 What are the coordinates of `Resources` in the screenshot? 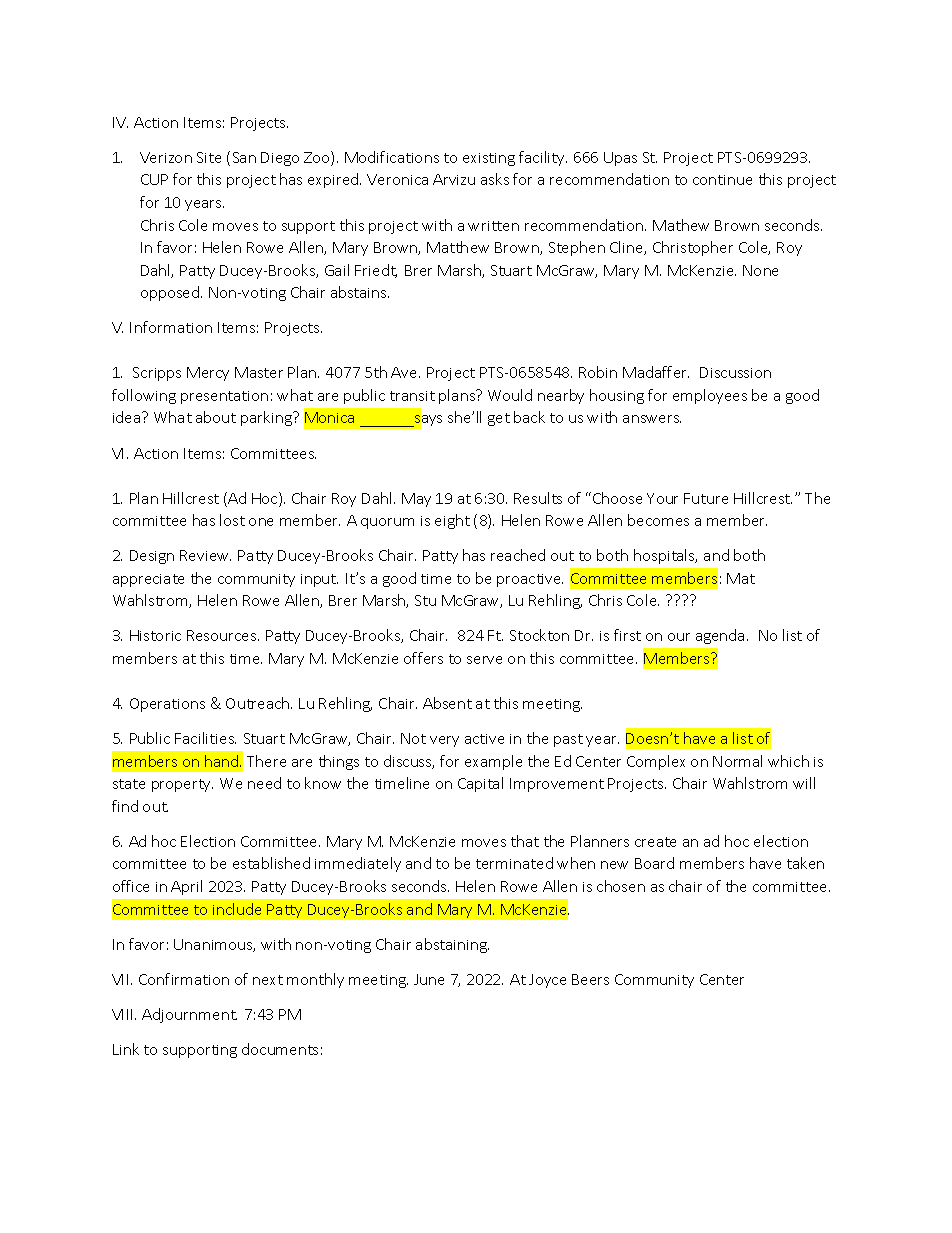 It's located at (223, 635).
